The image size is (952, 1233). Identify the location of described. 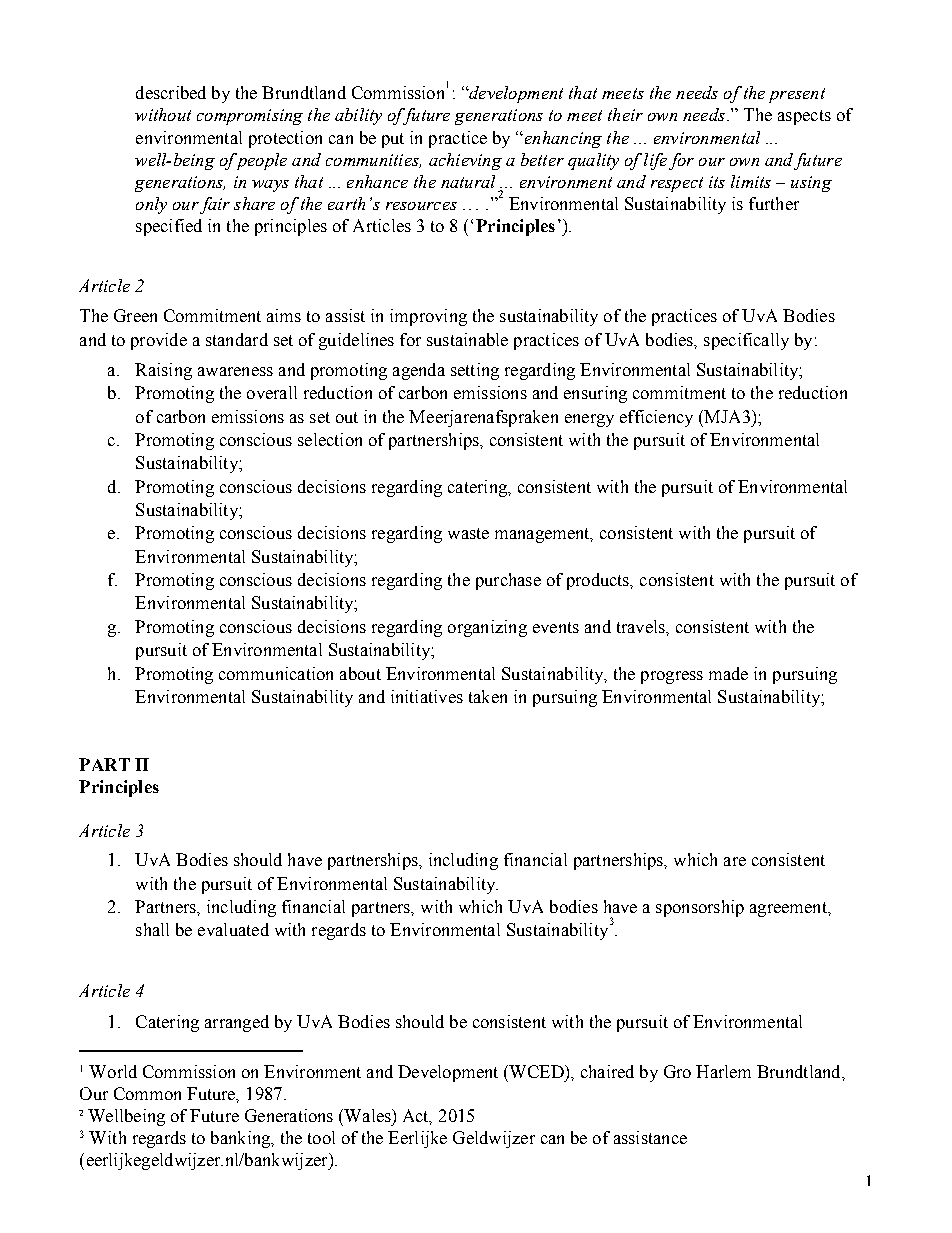
(171, 92).
